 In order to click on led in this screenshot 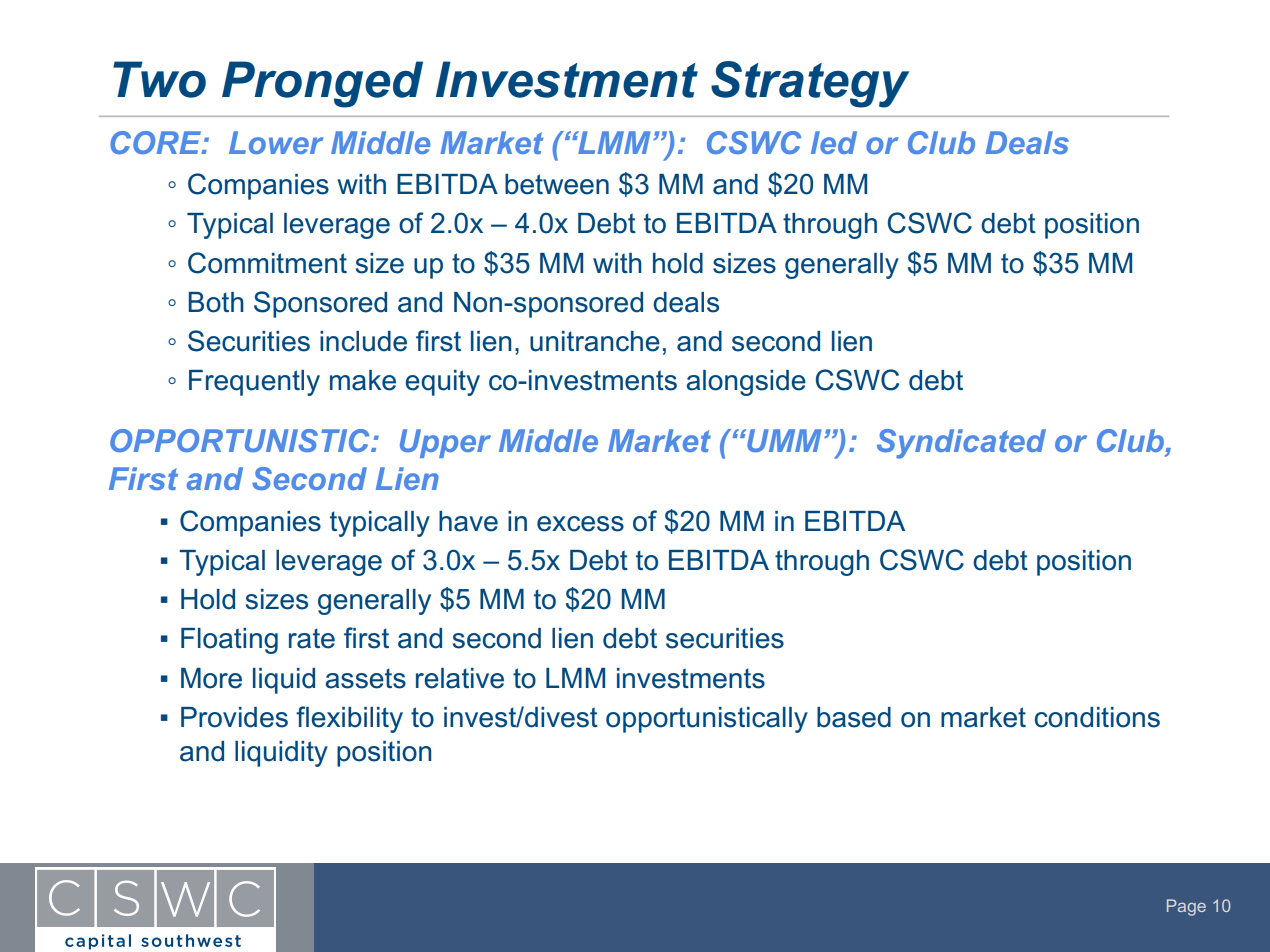, I will do `click(834, 142)`.
